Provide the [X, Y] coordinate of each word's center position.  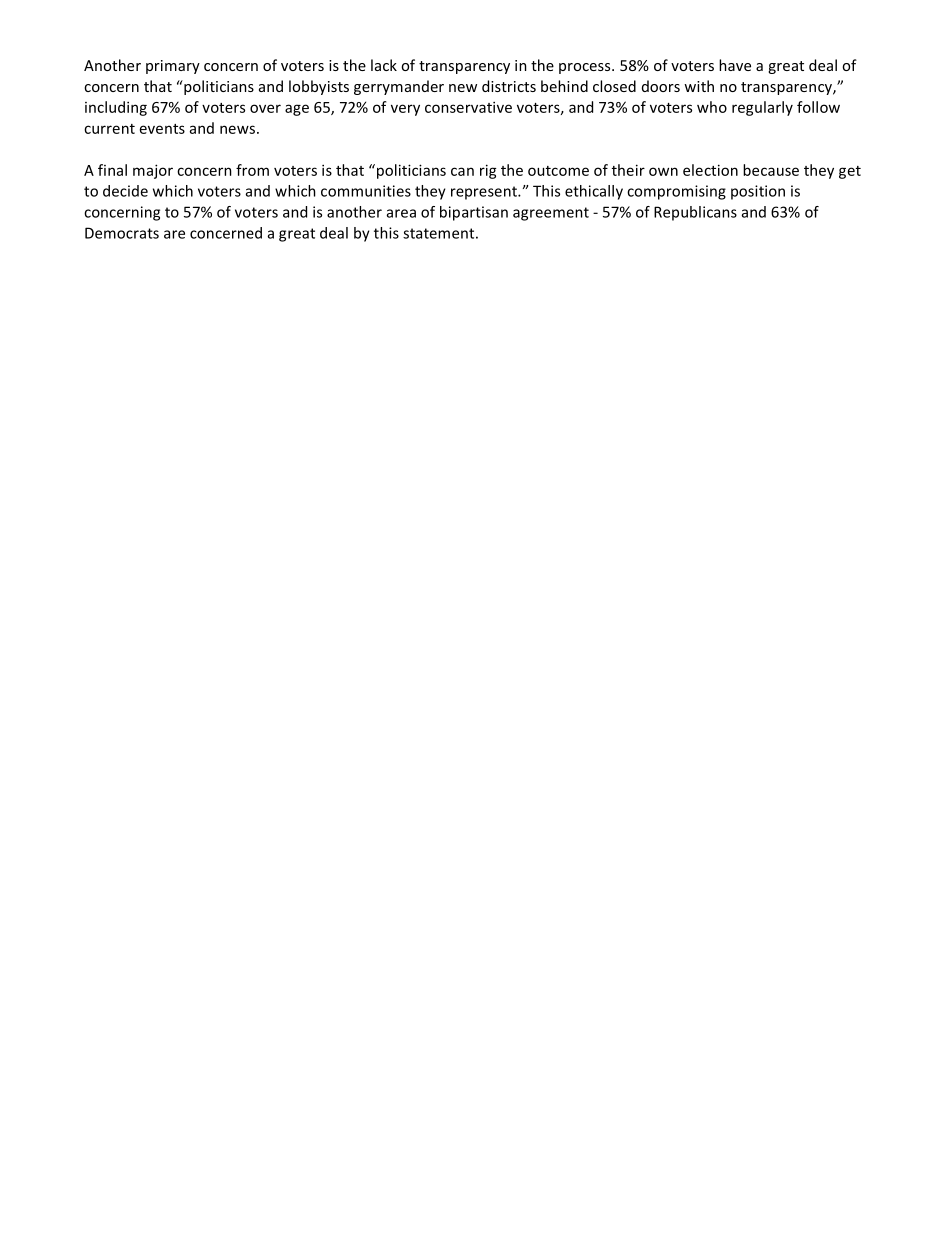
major [153, 171]
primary [173, 67]
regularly [762, 108]
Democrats [122, 233]
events [162, 129]
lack [384, 65]
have [735, 65]
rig [488, 171]
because [771, 170]
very [405, 110]
